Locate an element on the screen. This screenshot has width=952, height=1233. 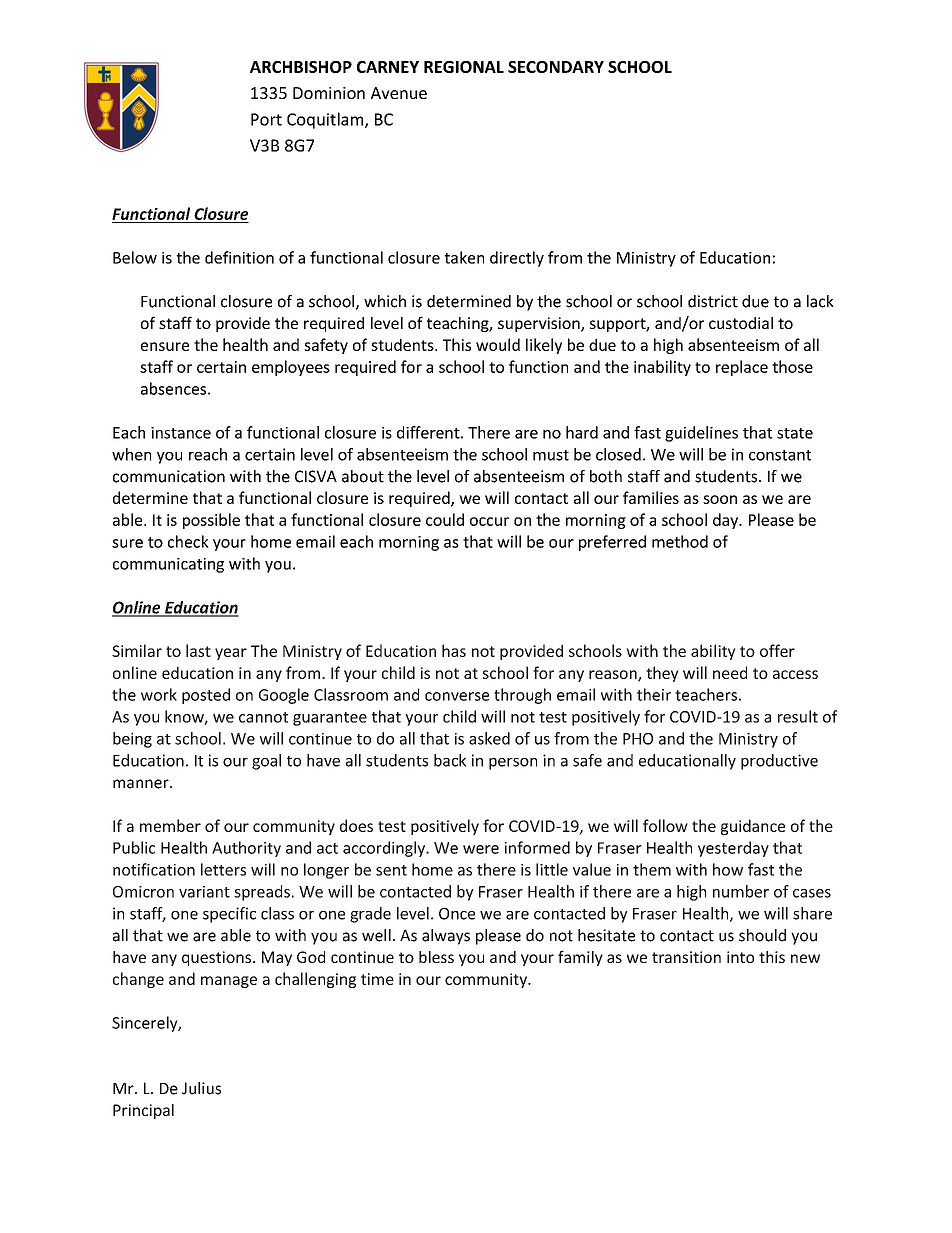
REGIONAL is located at coordinates (464, 67).
